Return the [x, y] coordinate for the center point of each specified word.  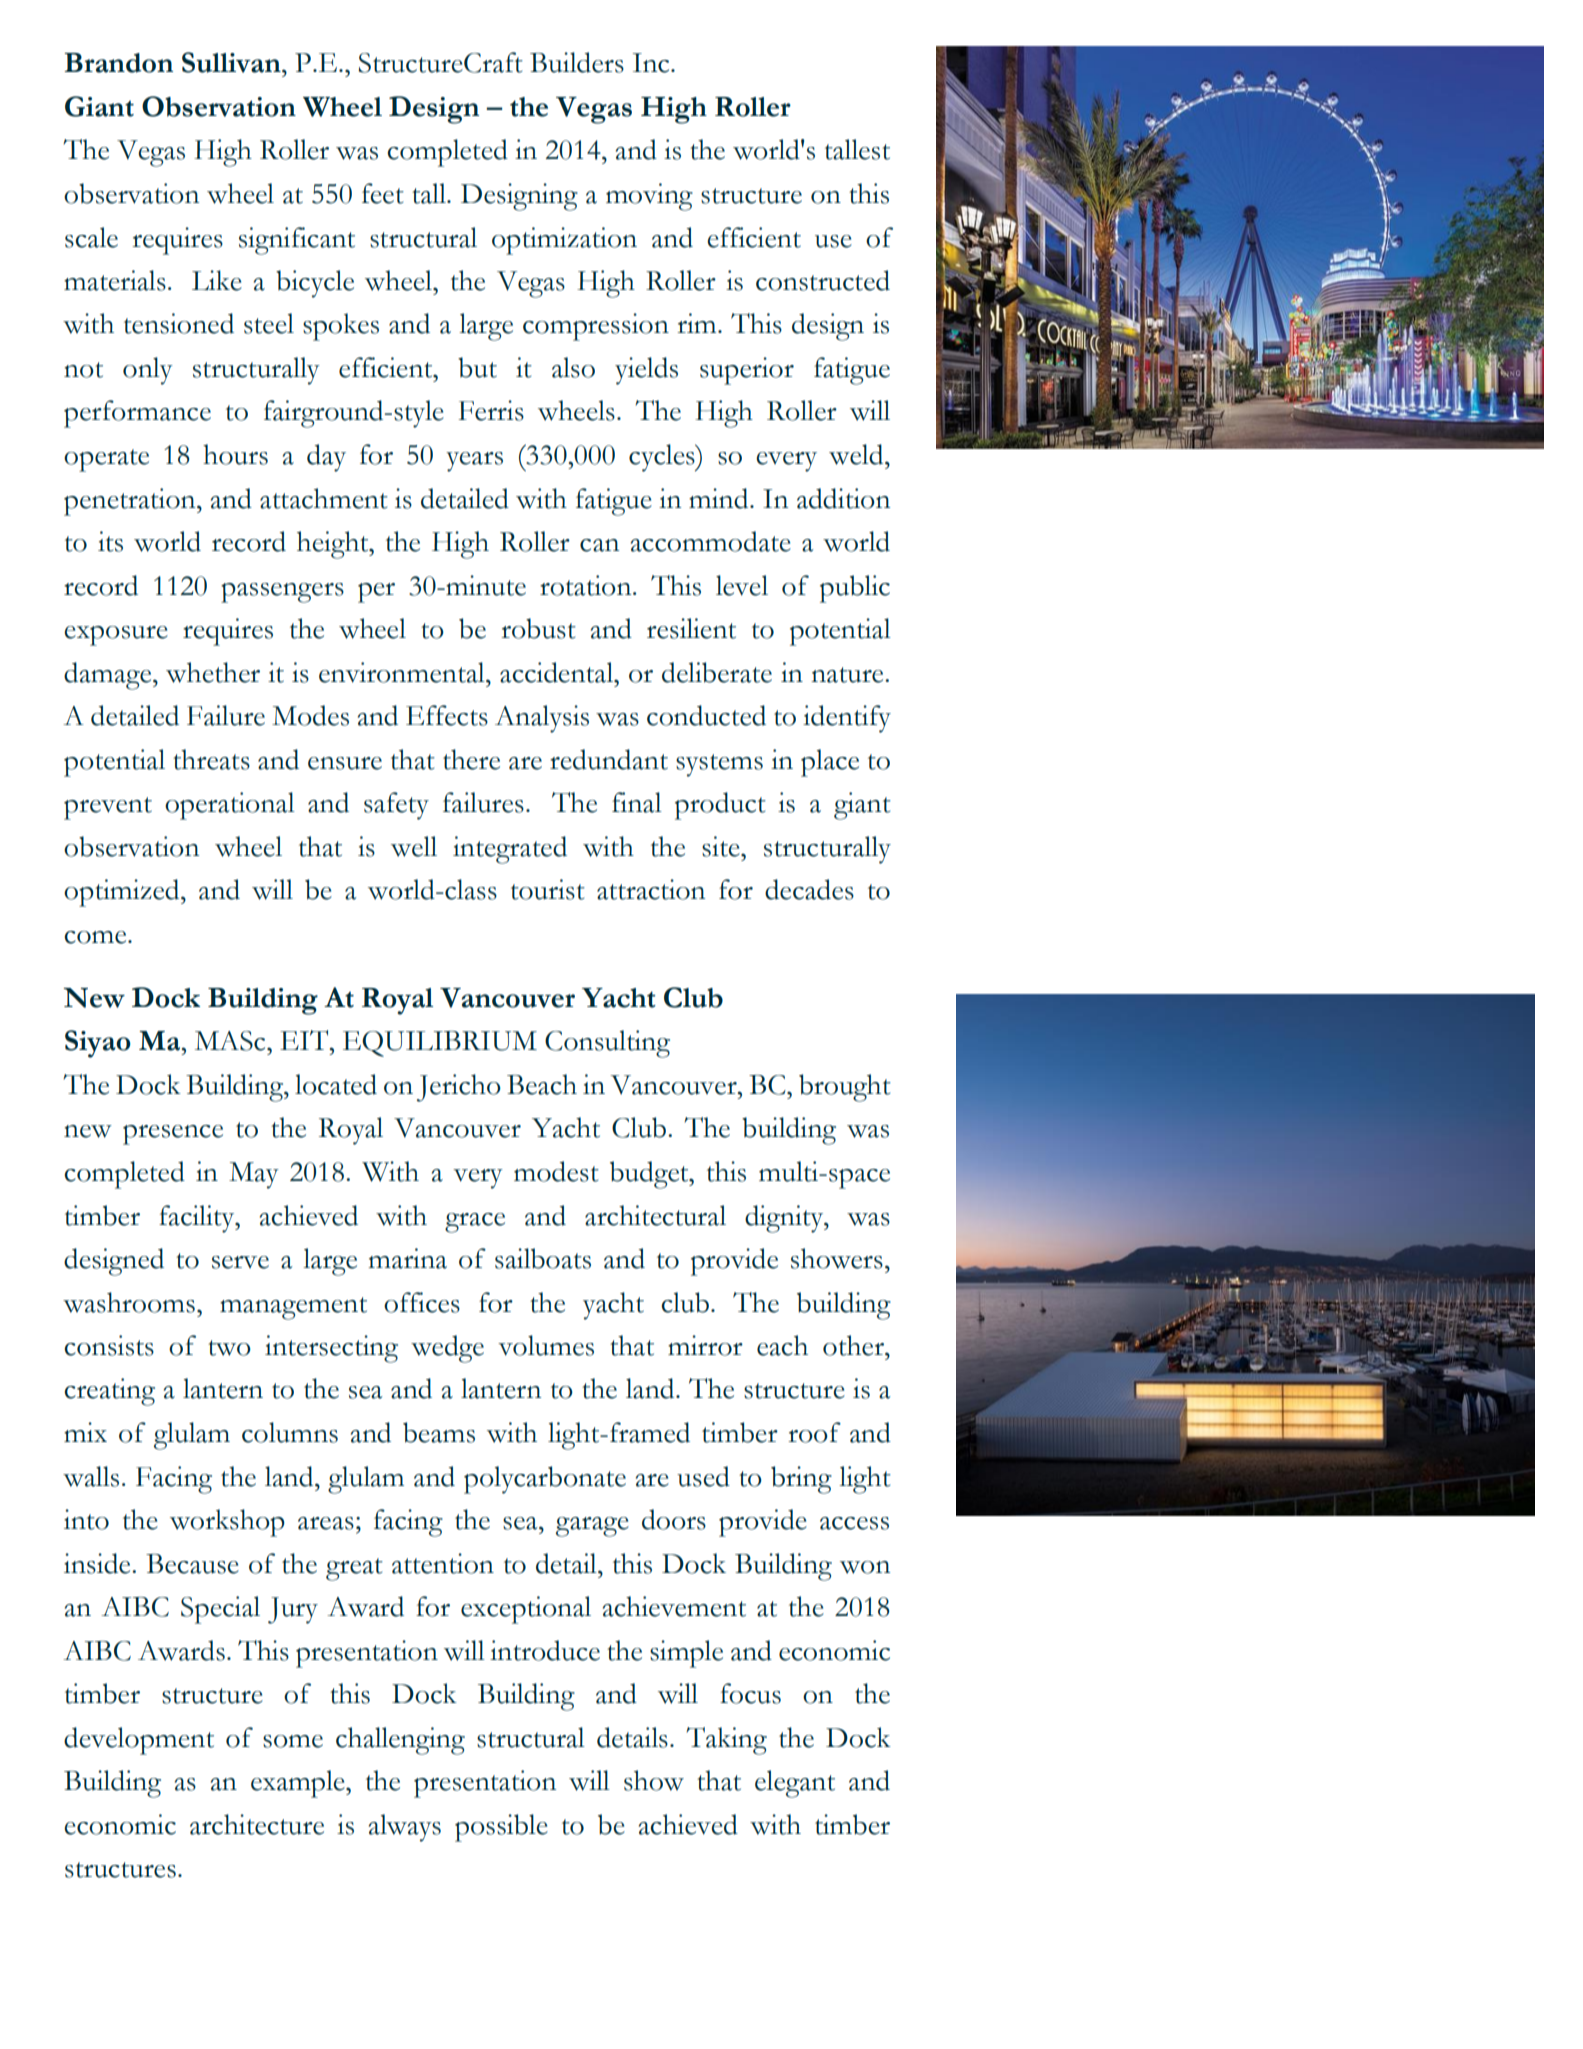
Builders [577, 62]
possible [501, 1828]
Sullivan [232, 62]
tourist [548, 889]
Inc [652, 63]
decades [809, 889]
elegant [795, 1784]
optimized [123, 893]
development [139, 1741]
